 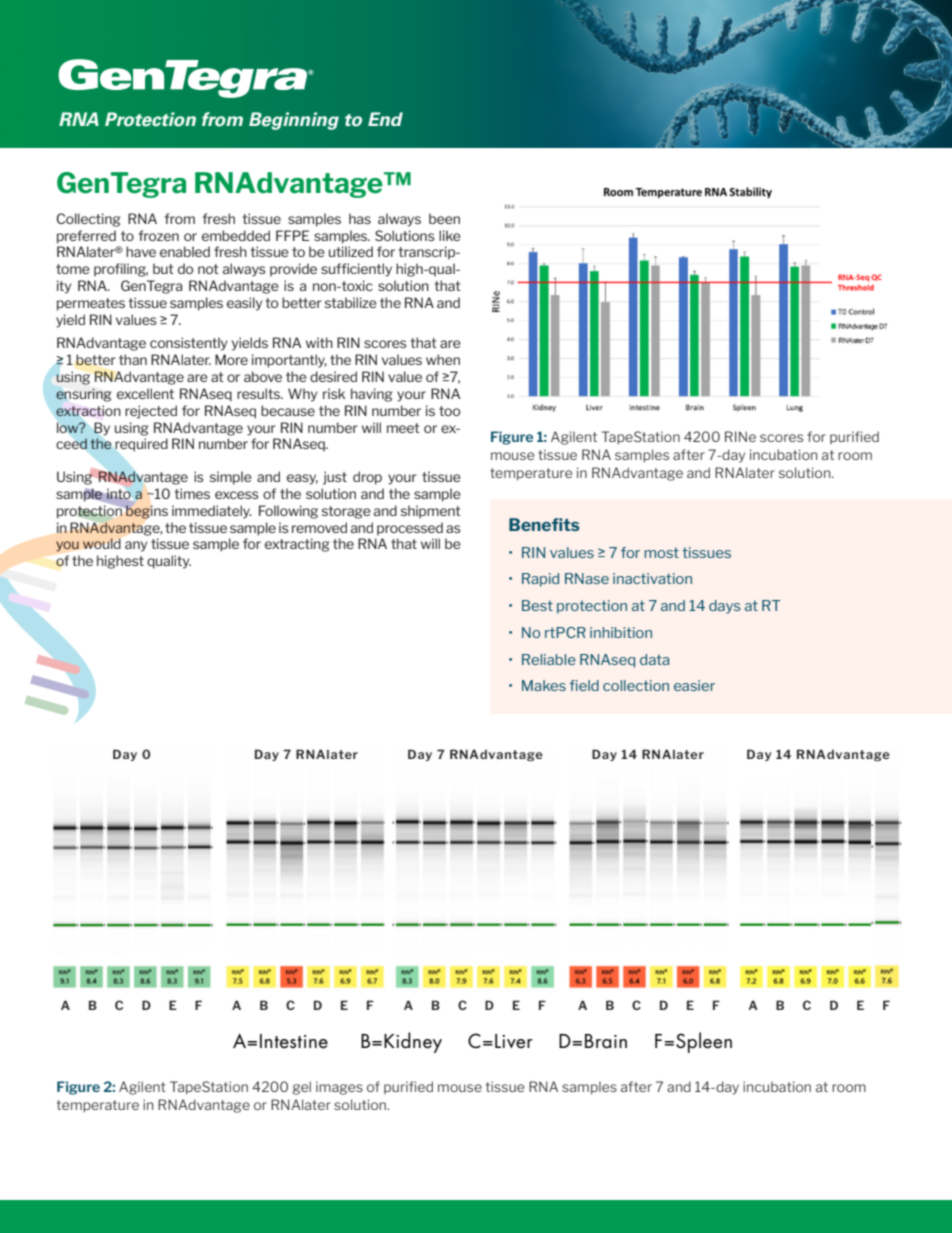 I want to click on gel, so click(x=301, y=1088).
